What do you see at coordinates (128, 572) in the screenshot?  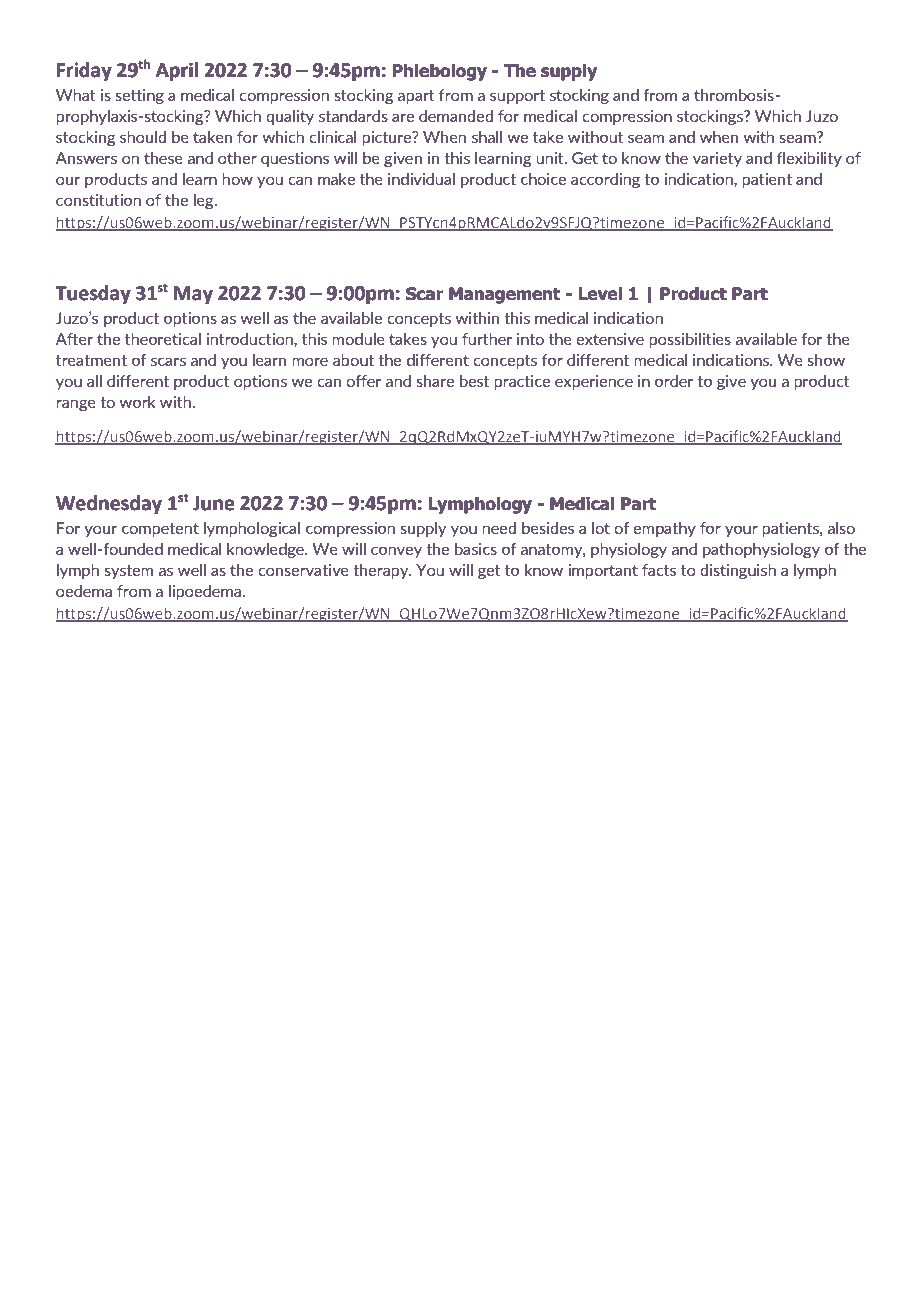 I see `system` at bounding box center [128, 572].
